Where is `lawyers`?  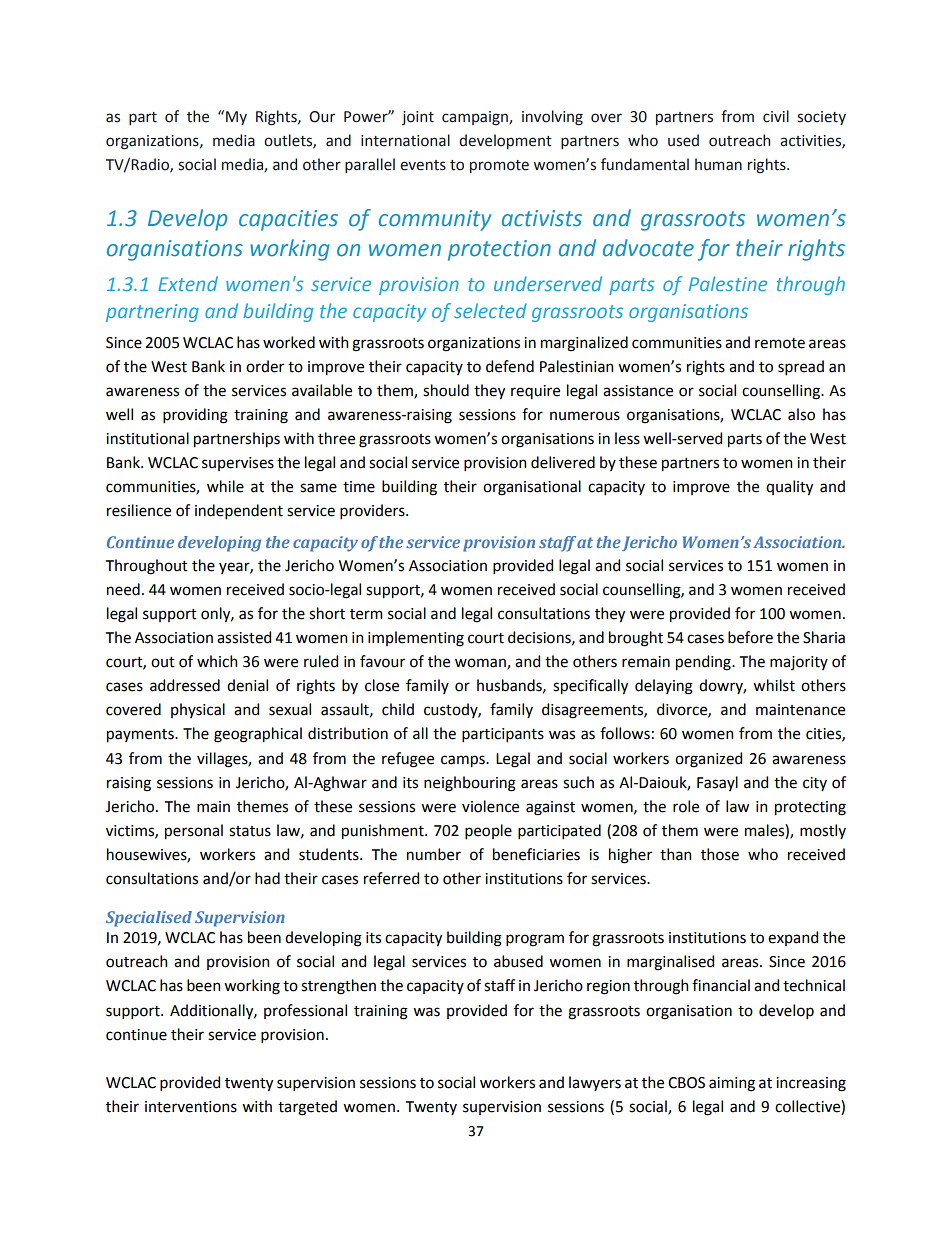 lawyers is located at coordinates (595, 1083).
